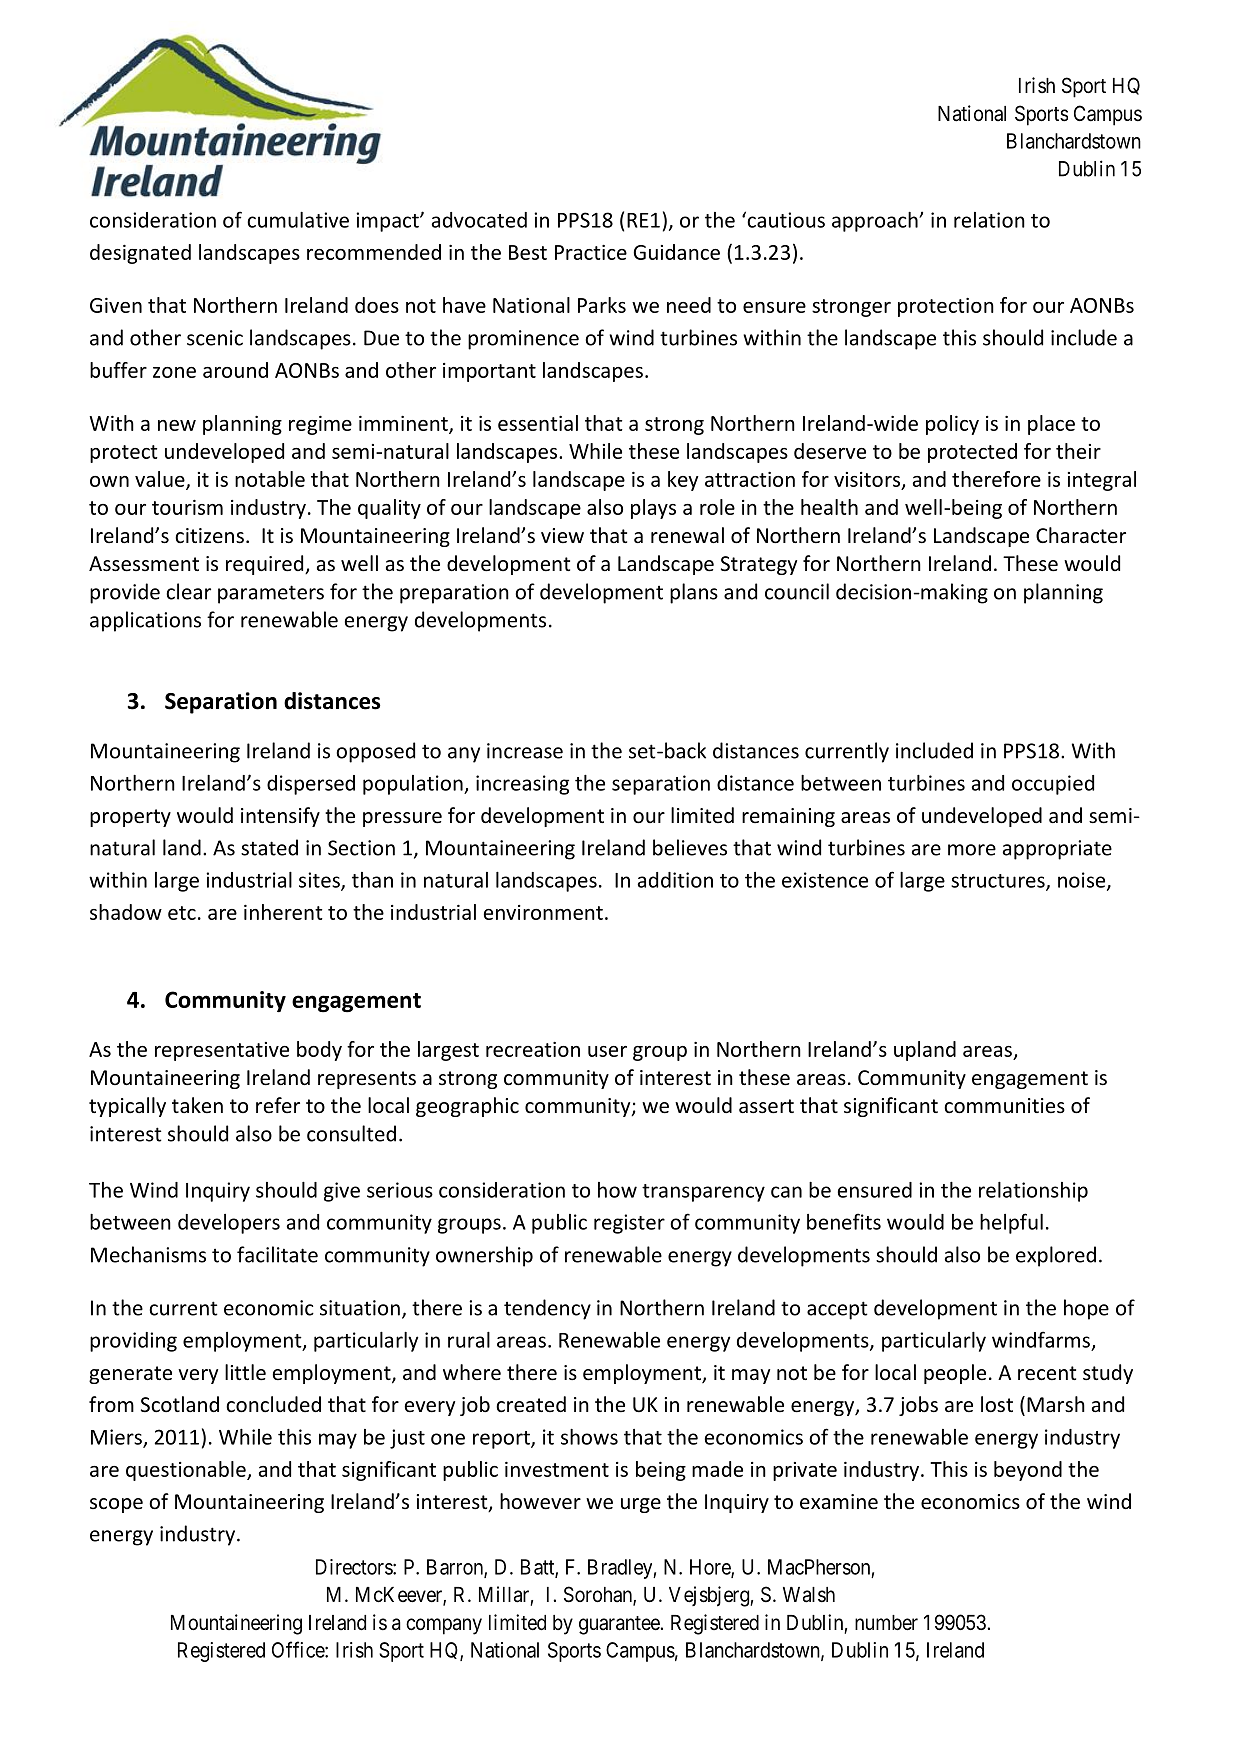  Describe the element at coordinates (182, 913) in the image. I see `etc` at that location.
